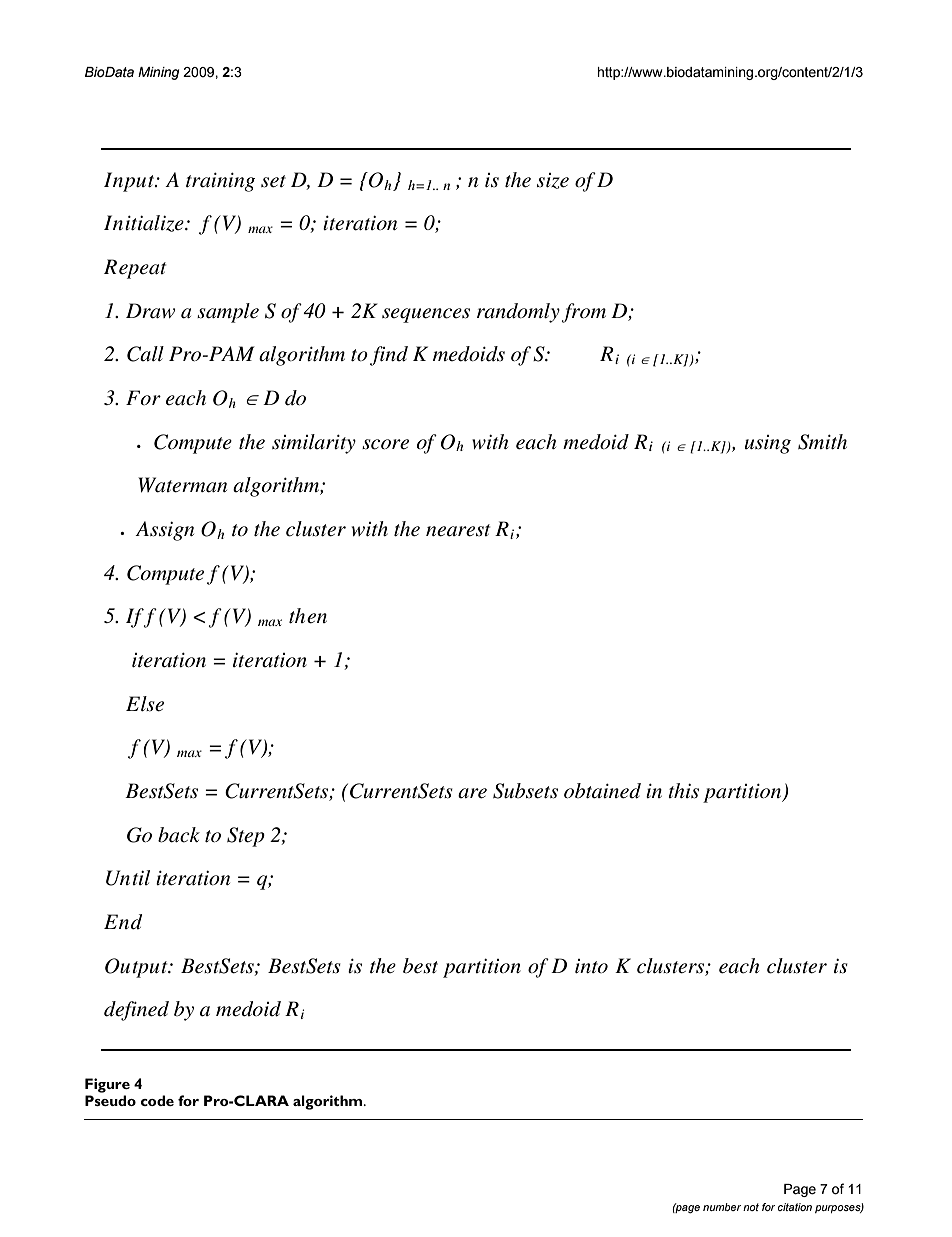  What do you see at coordinates (107, 1085) in the image?
I see `Figure` at bounding box center [107, 1085].
